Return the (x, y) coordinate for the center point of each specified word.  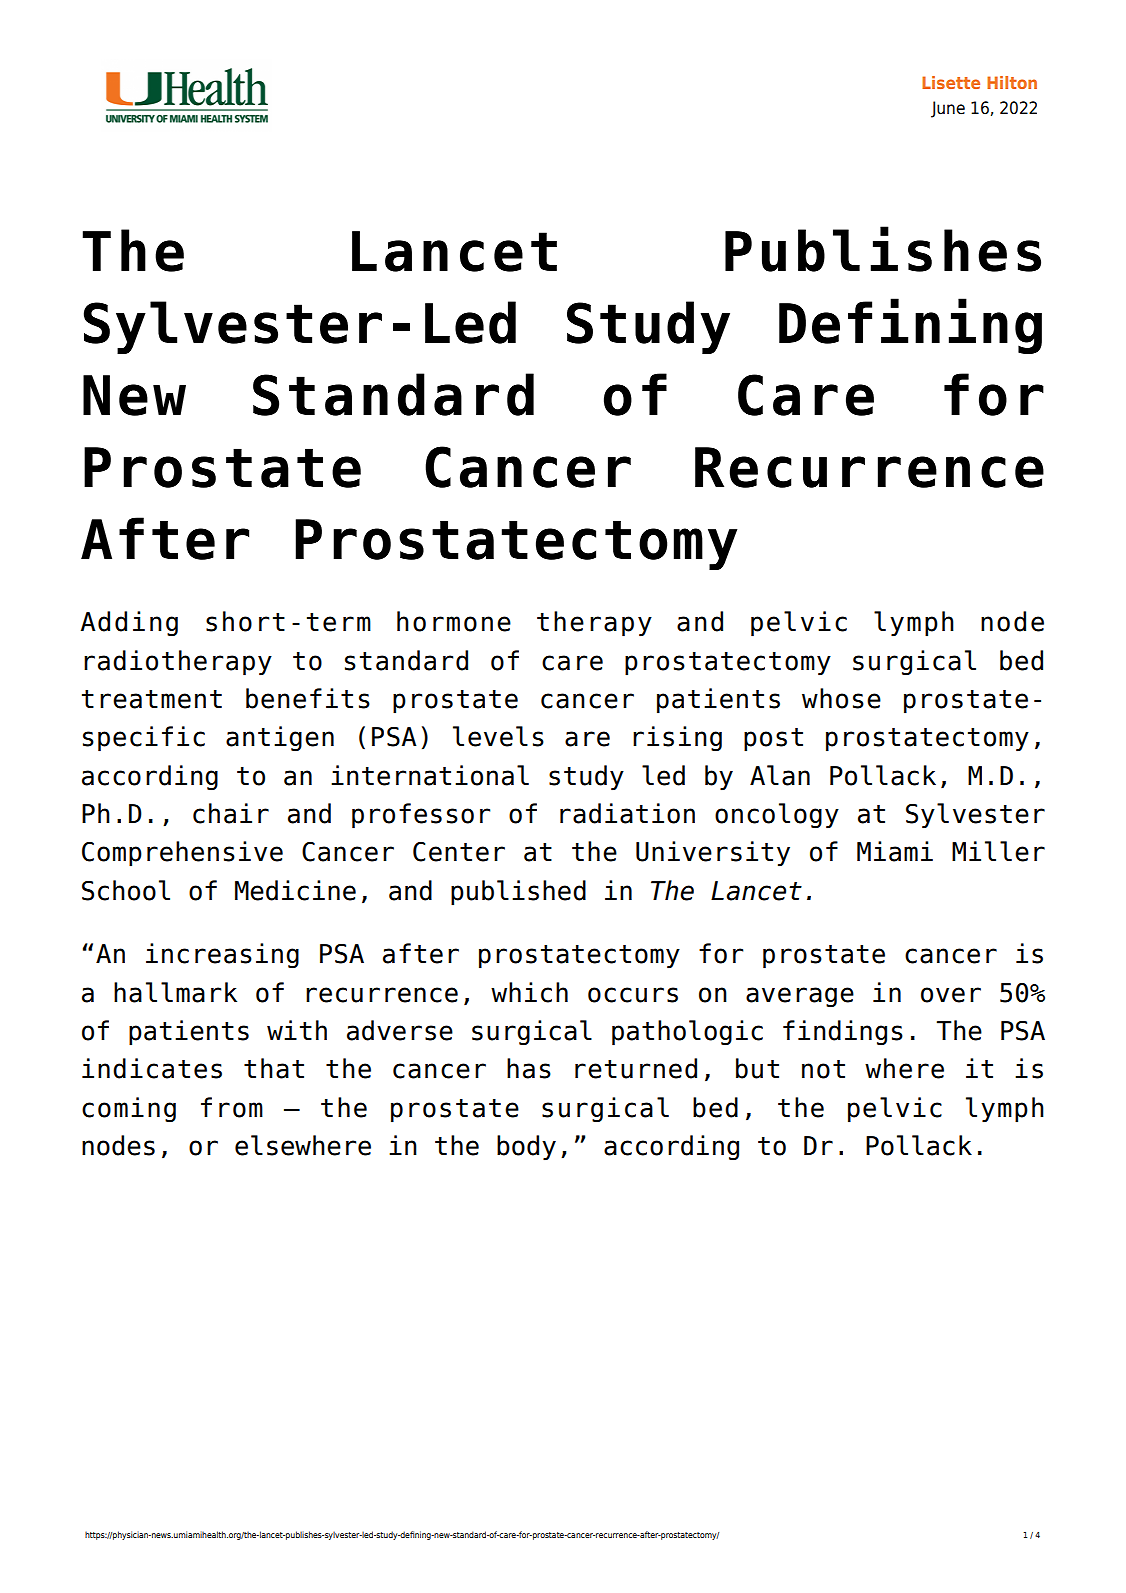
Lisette (951, 82)
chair (231, 813)
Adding (129, 624)
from (232, 1107)
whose (841, 698)
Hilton (1012, 82)
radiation (627, 813)
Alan (780, 775)
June (948, 109)
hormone (454, 621)
